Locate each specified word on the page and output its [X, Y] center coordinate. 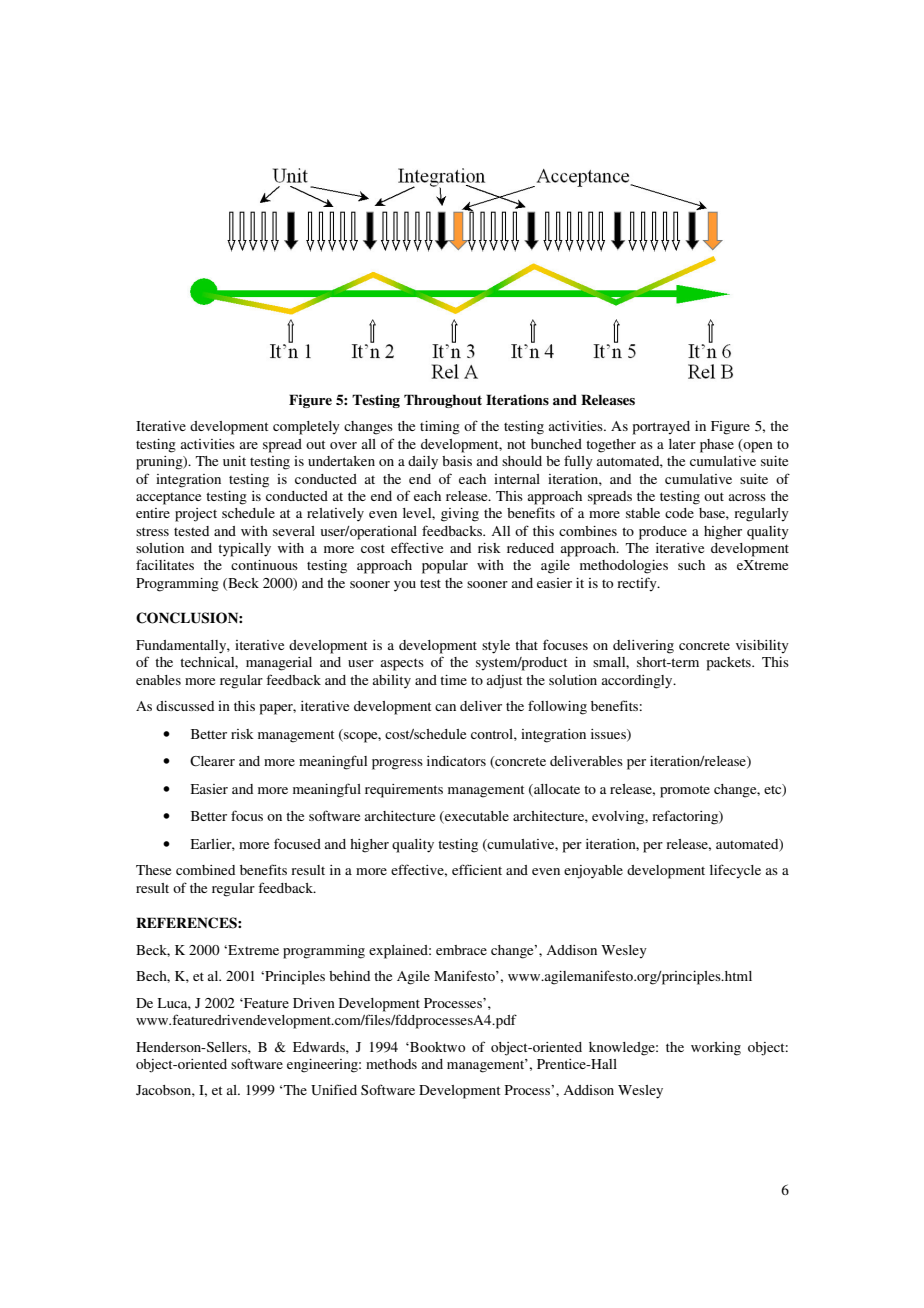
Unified [334, 1090]
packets [730, 664]
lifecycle [735, 871]
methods [391, 1064]
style [496, 647]
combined [205, 870]
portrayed [661, 428]
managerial [279, 664]
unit [234, 461]
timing [440, 428]
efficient [477, 869]
